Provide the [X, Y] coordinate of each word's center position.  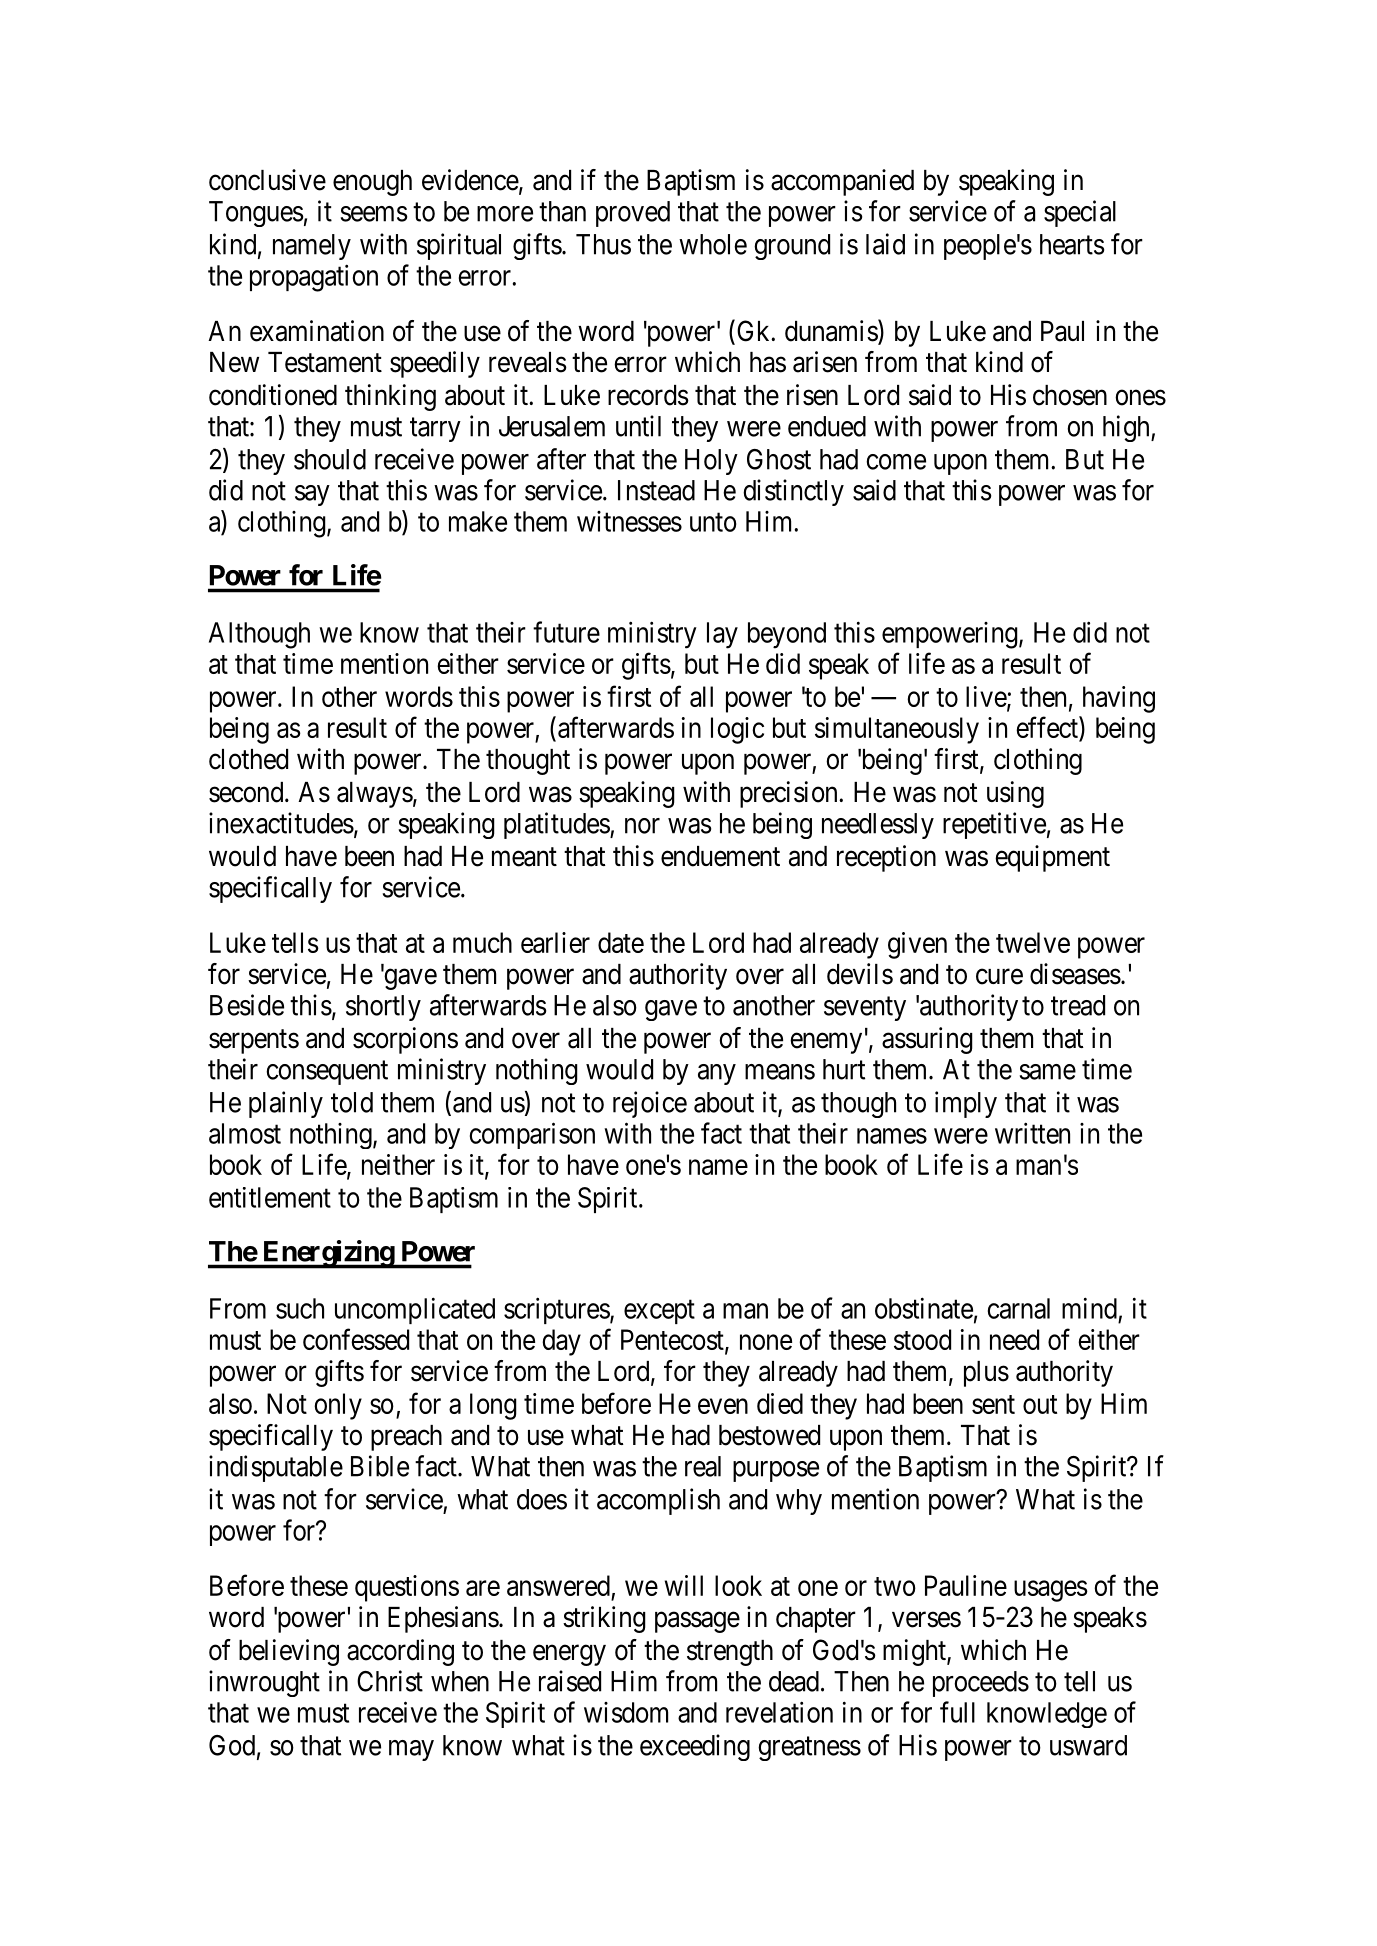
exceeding [695, 1747]
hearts [1072, 244]
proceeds [981, 1684]
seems [374, 214]
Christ [390, 1681]
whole [713, 244]
